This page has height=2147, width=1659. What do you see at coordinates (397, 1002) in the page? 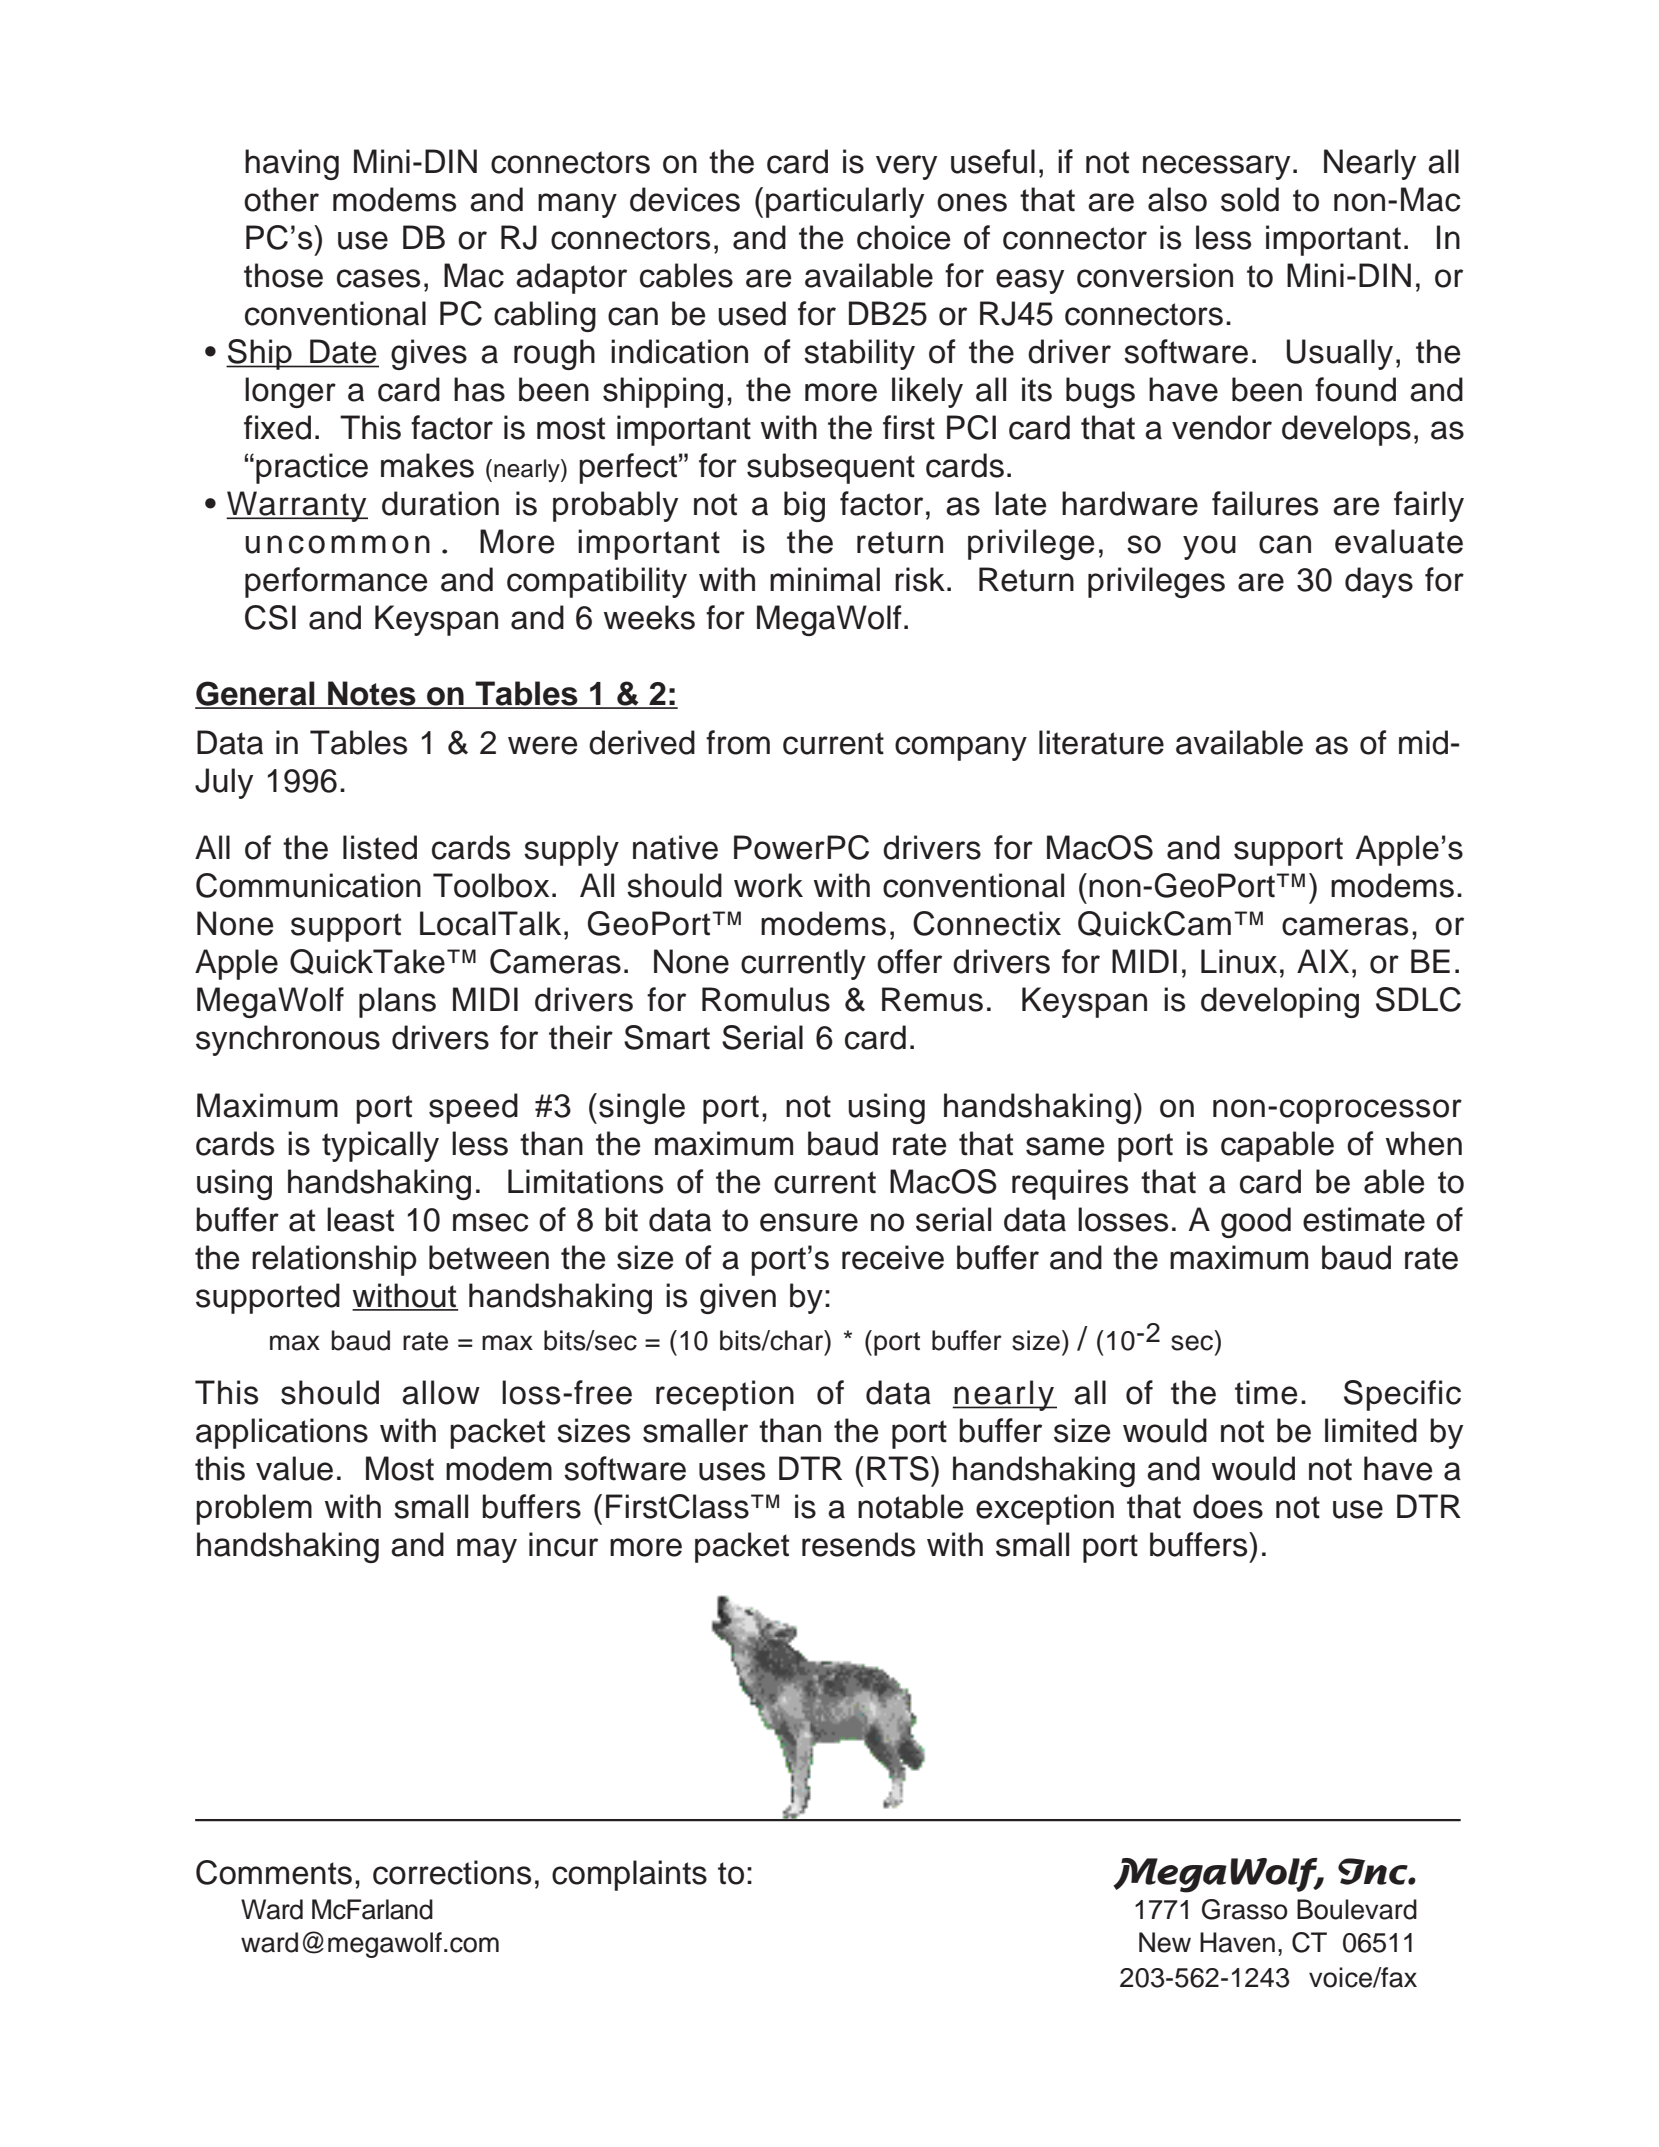
I see `plans` at bounding box center [397, 1002].
